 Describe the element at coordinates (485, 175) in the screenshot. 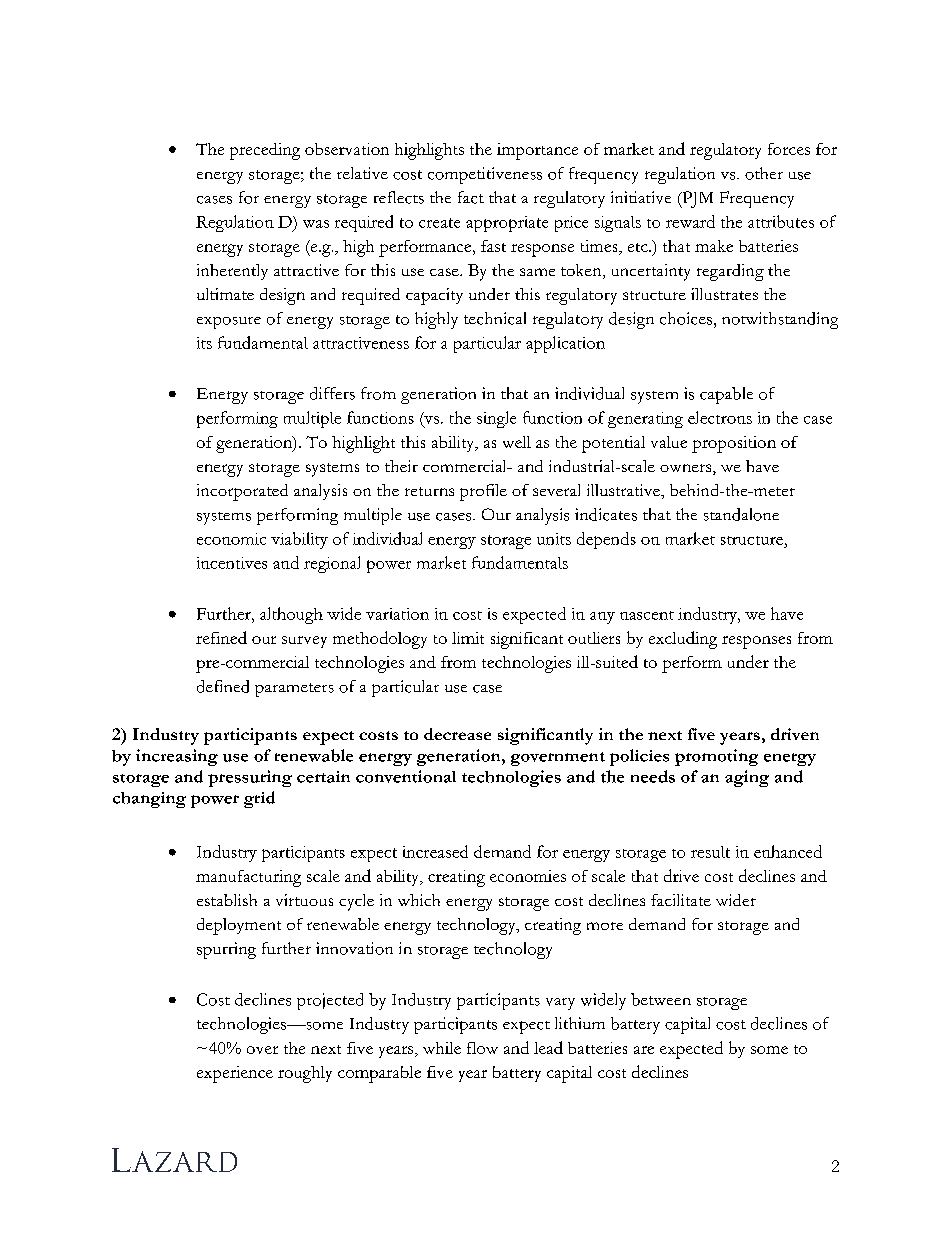

I see `competitiveness` at that location.
